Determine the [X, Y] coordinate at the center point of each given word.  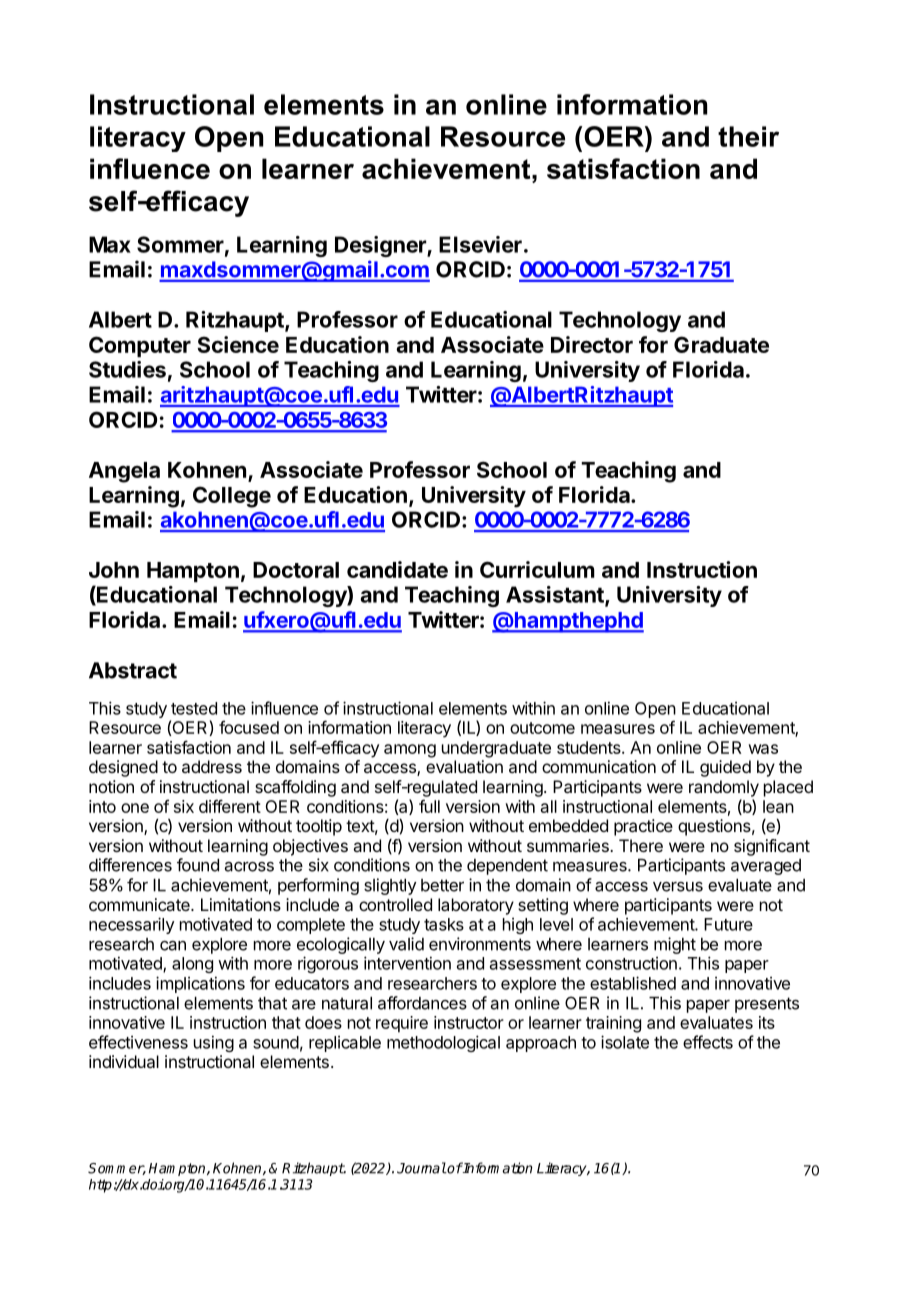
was [763, 749]
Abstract [133, 670]
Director [592, 344]
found [198, 865]
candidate [397, 569]
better [442, 885]
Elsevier [480, 244]
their [748, 136]
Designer [381, 246]
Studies [127, 369]
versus [678, 887]
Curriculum [537, 569]
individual [124, 1061]
